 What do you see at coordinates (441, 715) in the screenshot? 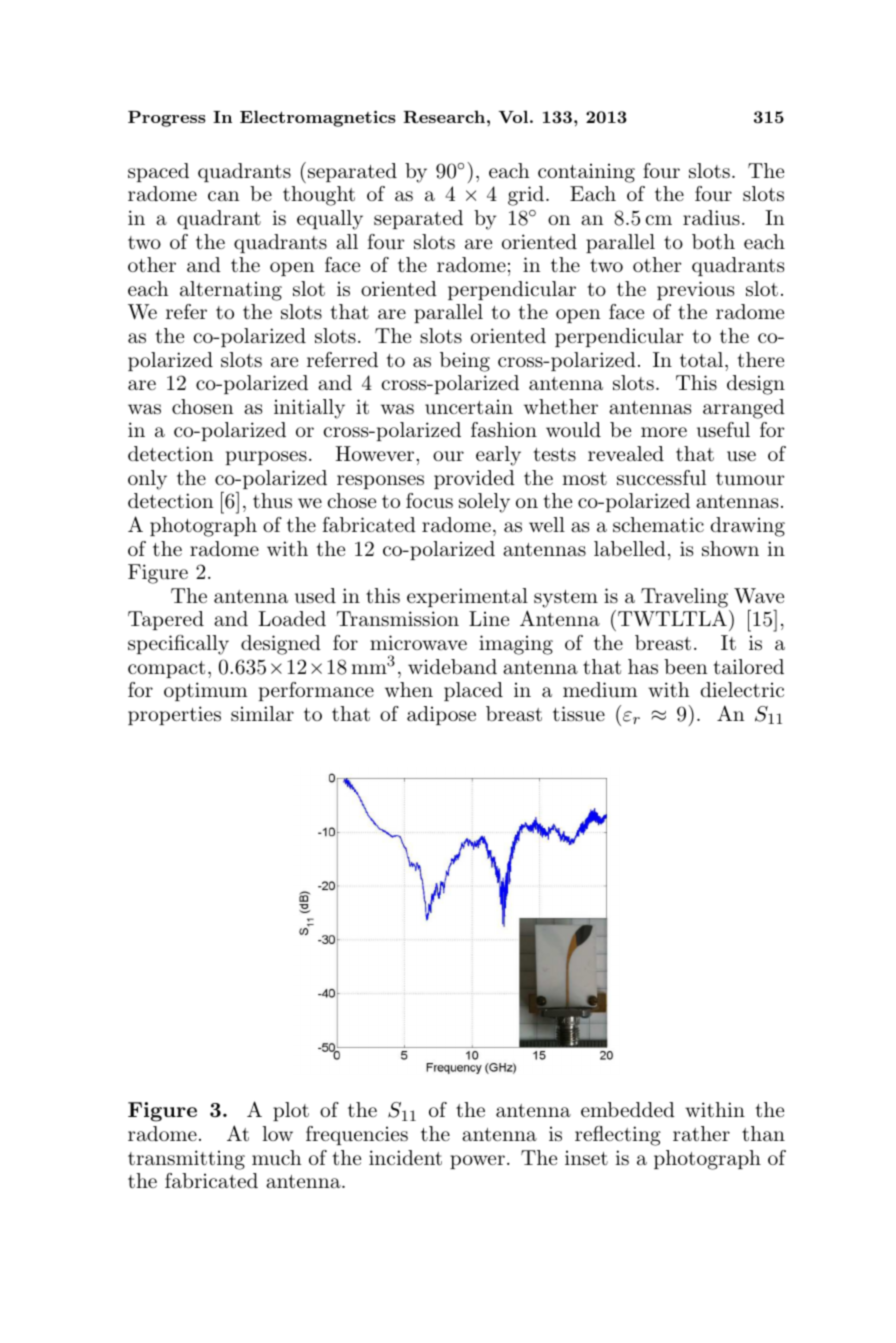
I see `adipose` at bounding box center [441, 715].
